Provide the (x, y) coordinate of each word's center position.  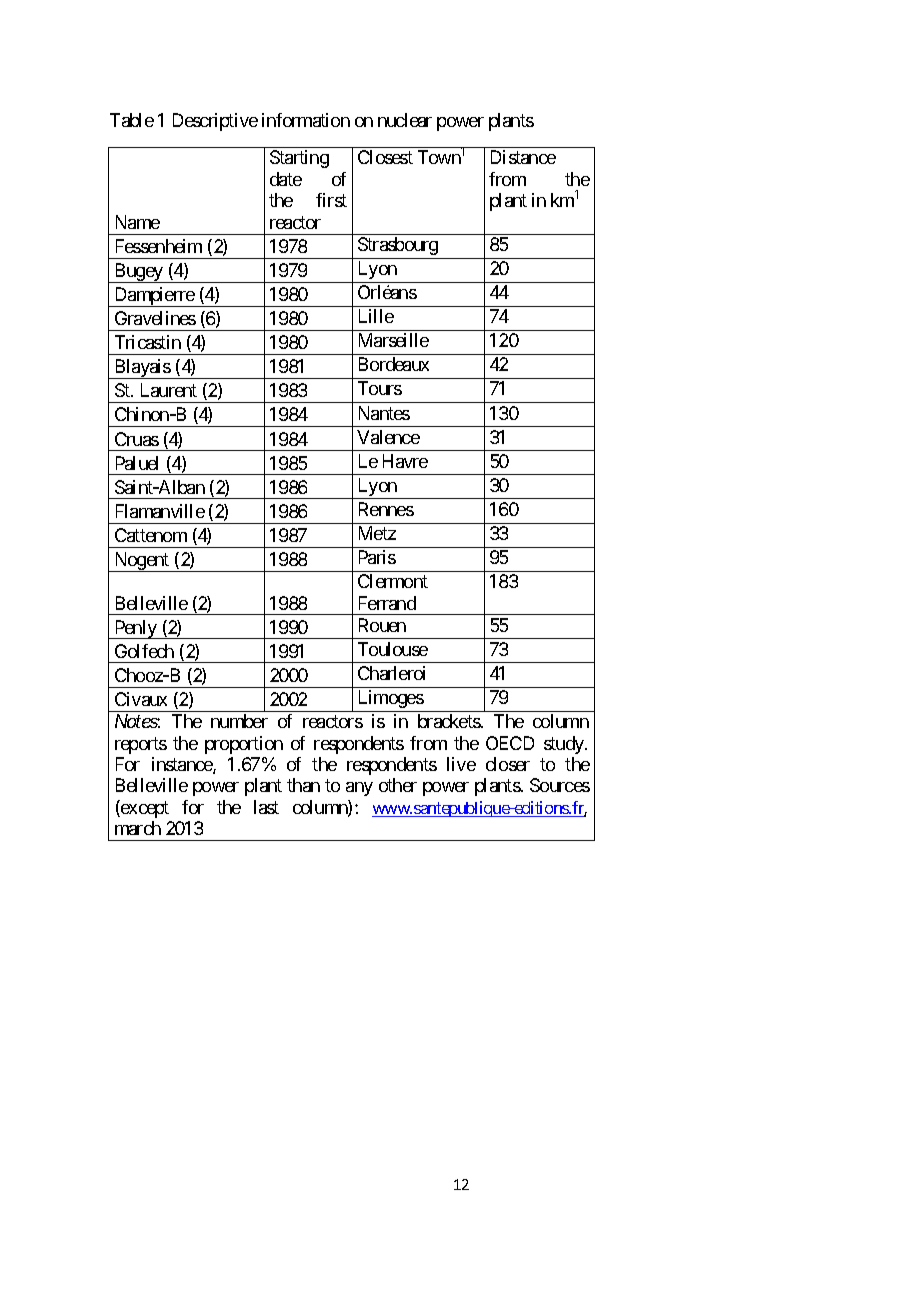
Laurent (169, 390)
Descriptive (215, 122)
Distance (523, 157)
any (359, 789)
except (144, 809)
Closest (385, 157)
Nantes (384, 413)
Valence (388, 437)
